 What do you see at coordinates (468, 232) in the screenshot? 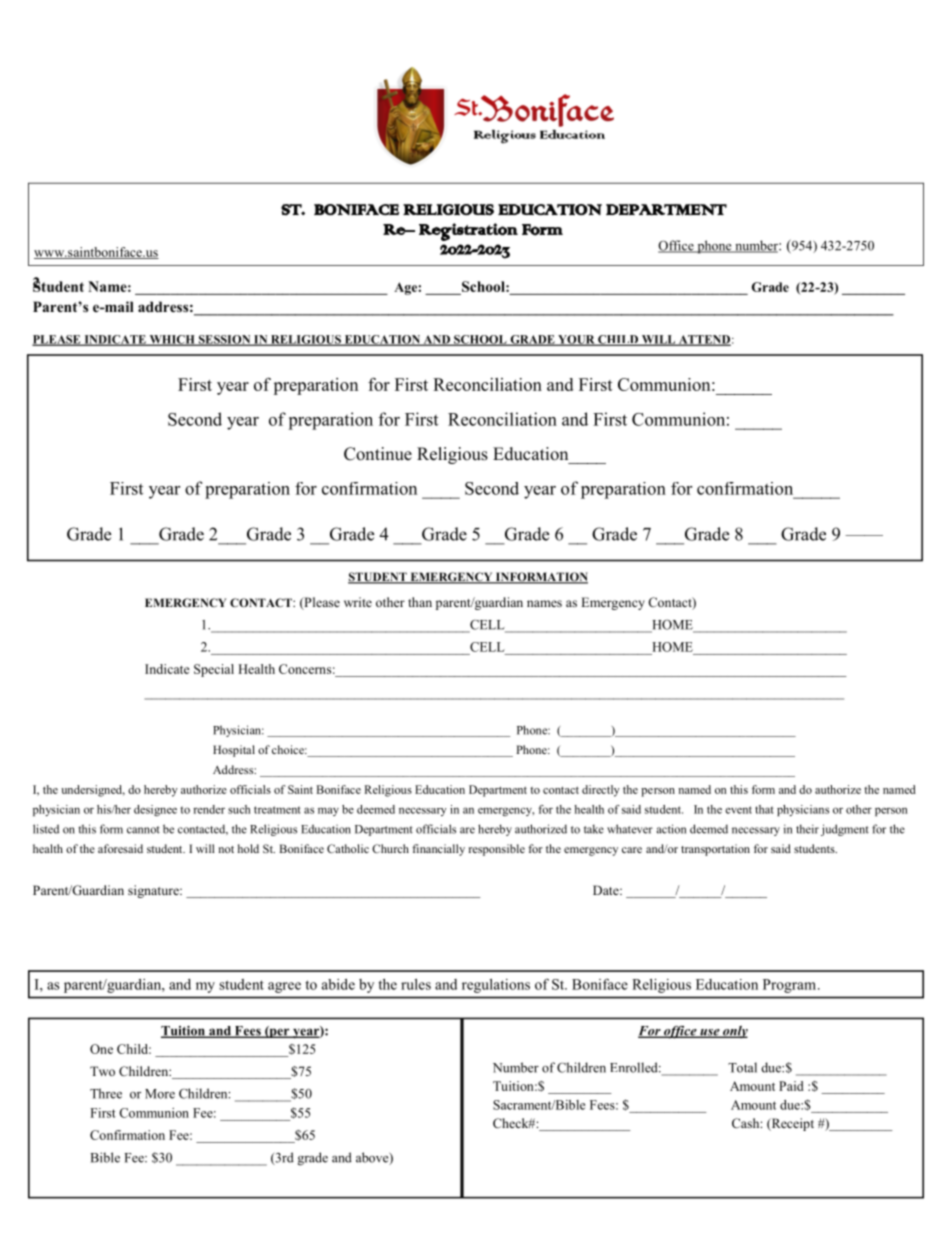
I see `Registration` at bounding box center [468, 232].
